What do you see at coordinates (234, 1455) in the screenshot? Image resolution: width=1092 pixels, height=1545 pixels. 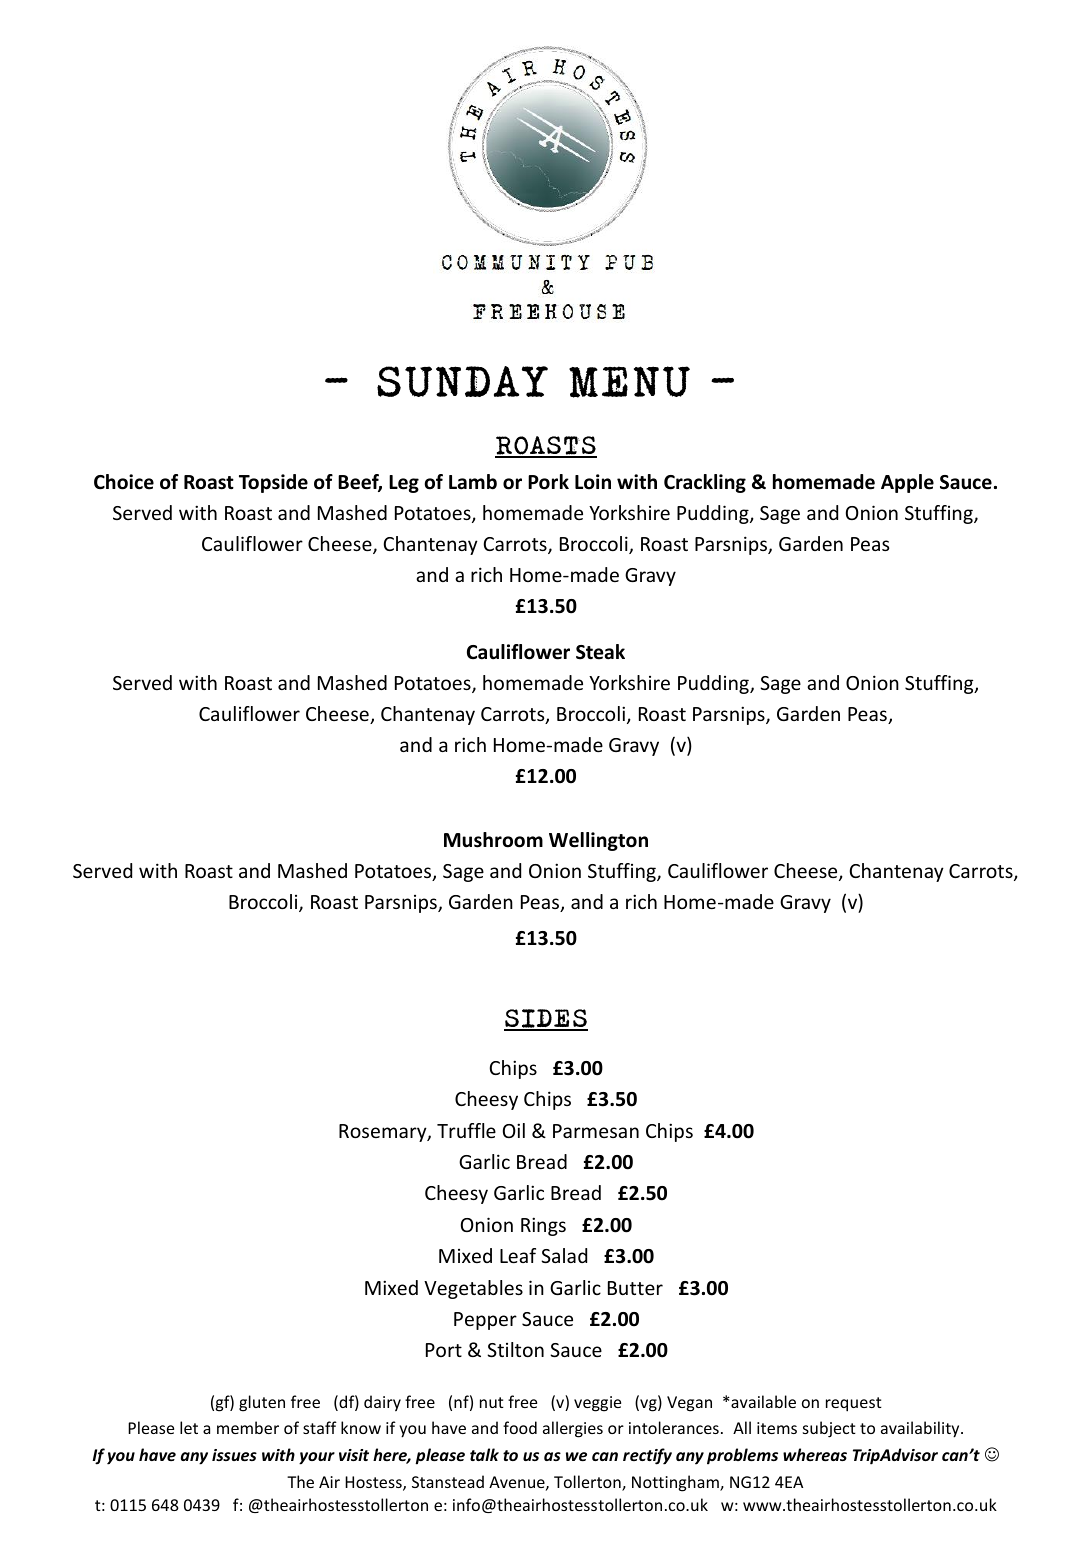 I see `issues` at bounding box center [234, 1455].
